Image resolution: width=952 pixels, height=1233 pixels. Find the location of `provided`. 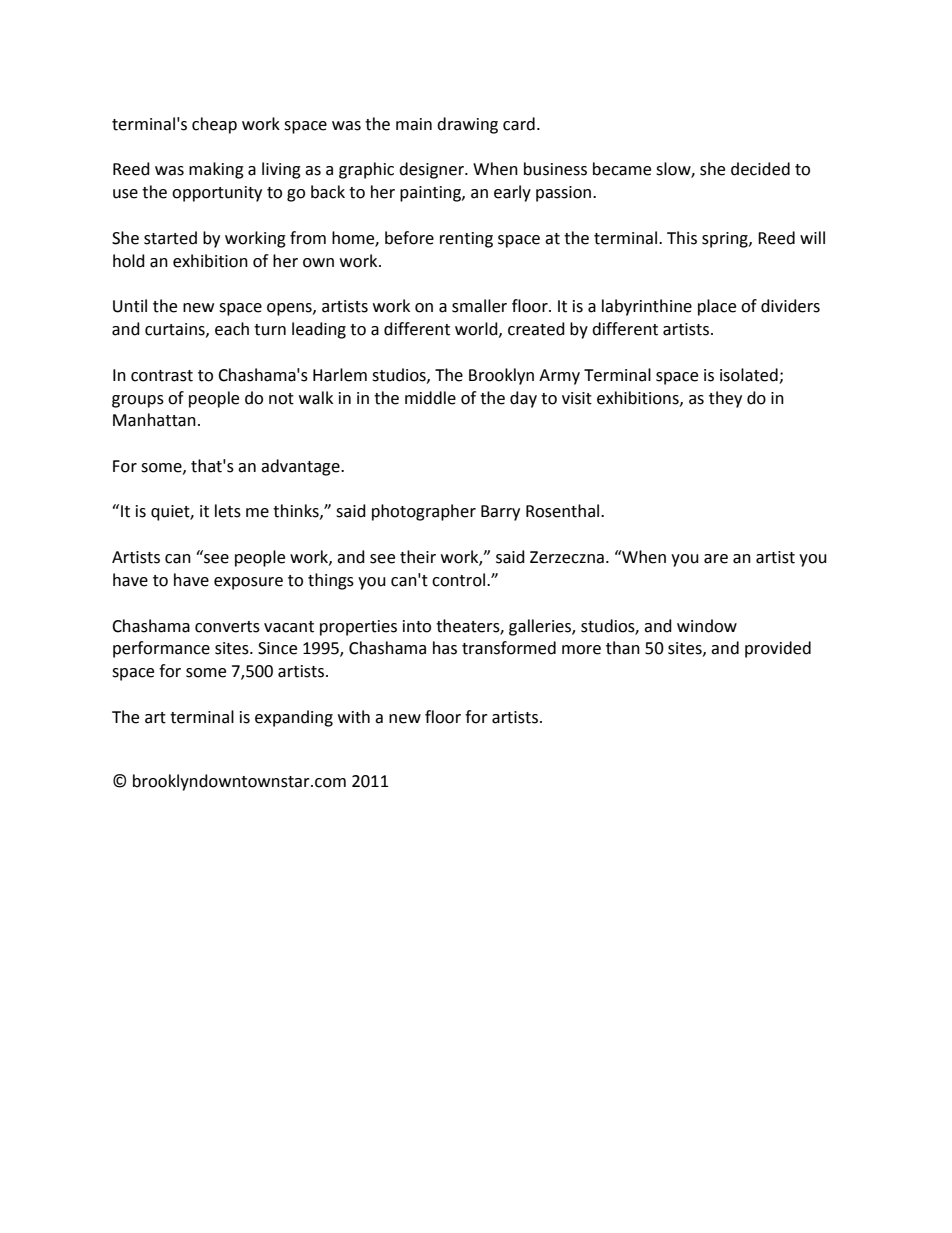

provided is located at coordinates (778, 649).
